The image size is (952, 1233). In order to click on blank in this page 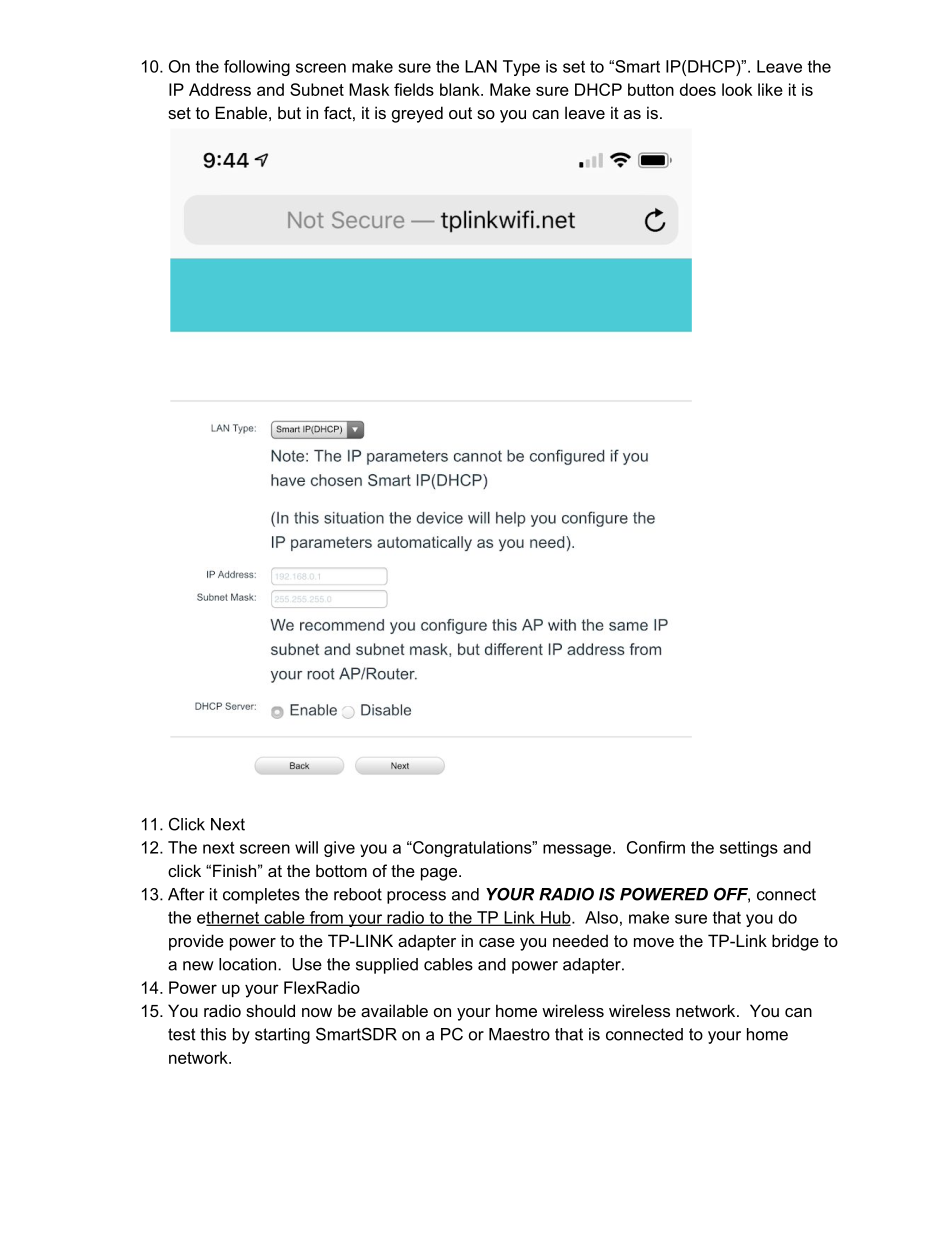, I will do `click(461, 89)`.
